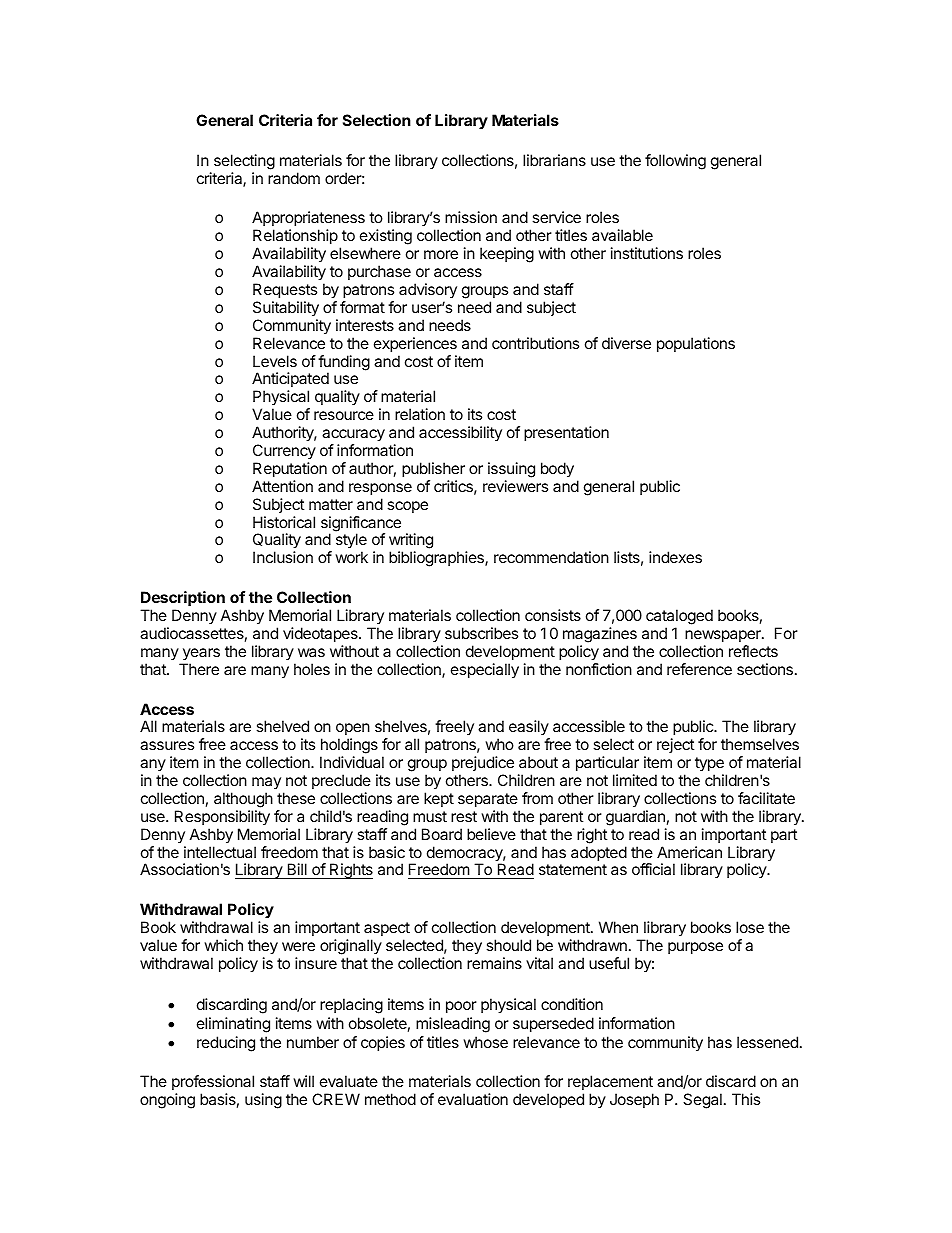  I want to click on random, so click(294, 178).
